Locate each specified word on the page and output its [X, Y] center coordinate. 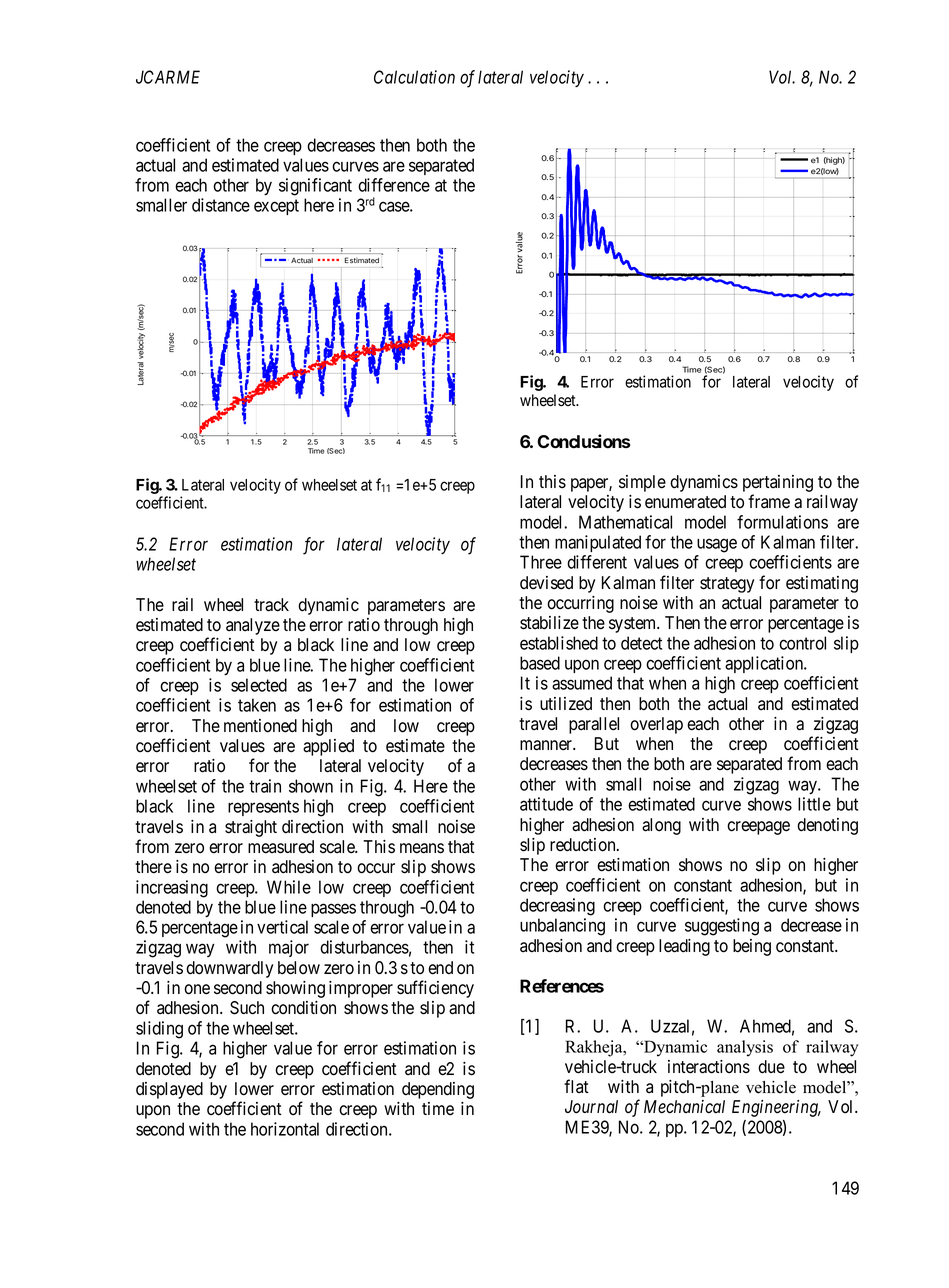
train [265, 786]
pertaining [778, 485]
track [271, 605]
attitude [546, 804]
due [771, 1067]
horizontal [285, 1129]
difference [394, 185]
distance [221, 205]
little [814, 804]
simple [642, 483]
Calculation [414, 77]
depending [438, 1090]
